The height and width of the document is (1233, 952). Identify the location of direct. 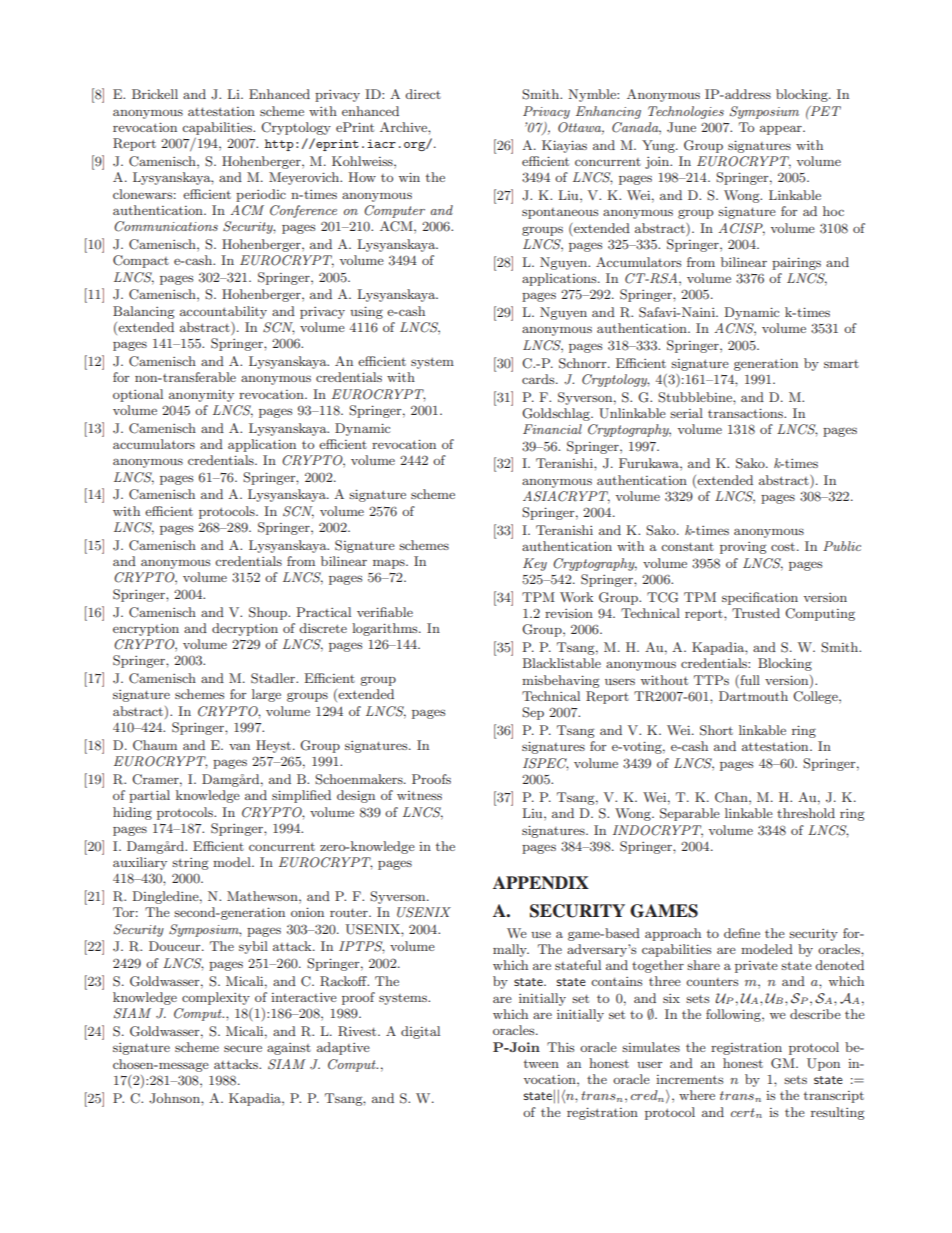
(423, 94).
